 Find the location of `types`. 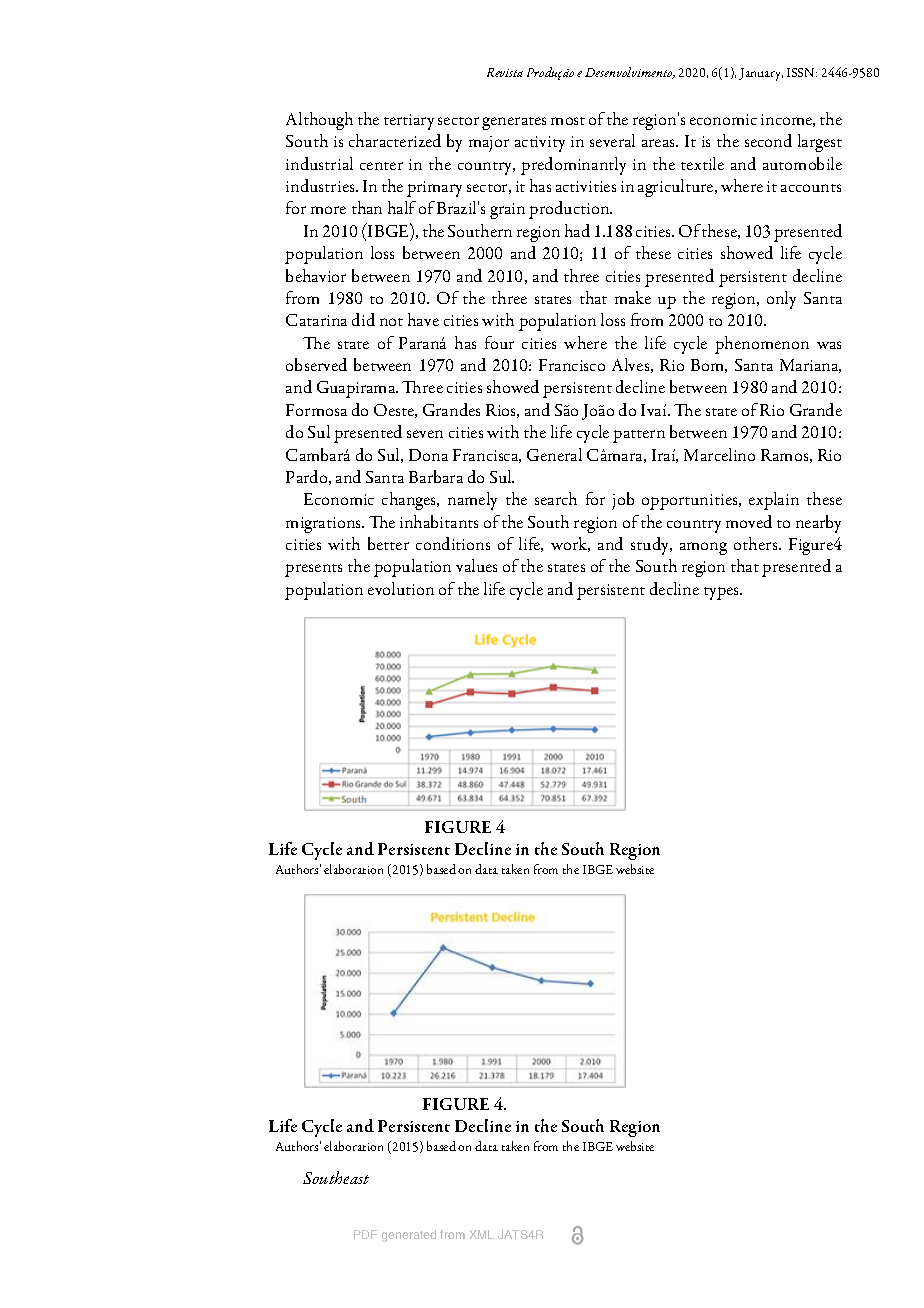

types is located at coordinates (723, 593).
